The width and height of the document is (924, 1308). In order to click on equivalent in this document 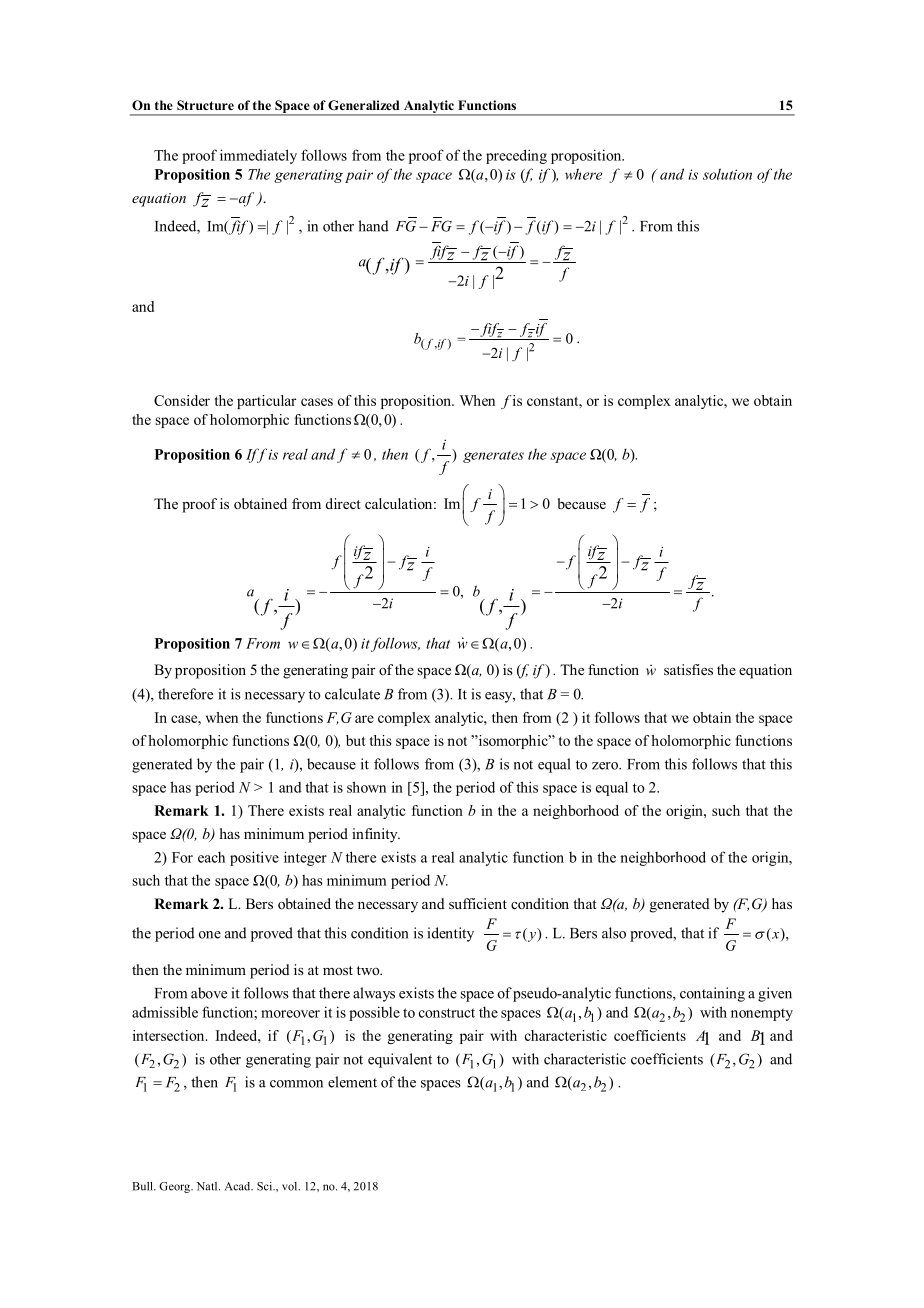, I will do `click(400, 1060)`.
